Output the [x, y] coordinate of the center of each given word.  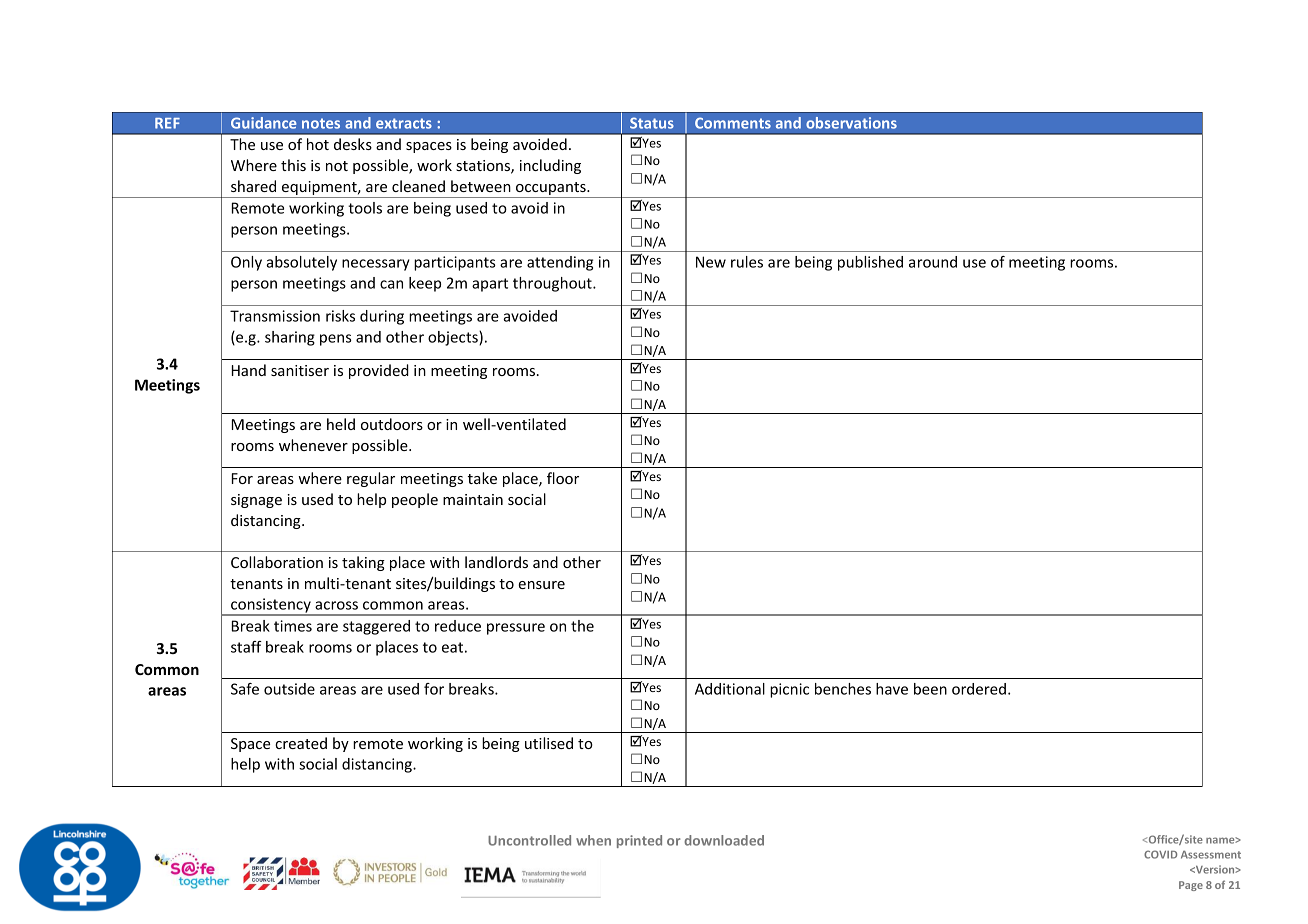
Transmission [275, 316]
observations [851, 123]
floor [563, 478]
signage [256, 501]
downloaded [724, 840]
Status [652, 123]
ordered [979, 689]
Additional [730, 689]
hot [318, 144]
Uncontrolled [529, 840]
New [711, 262]
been [930, 689]
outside [289, 689]
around [933, 262]
